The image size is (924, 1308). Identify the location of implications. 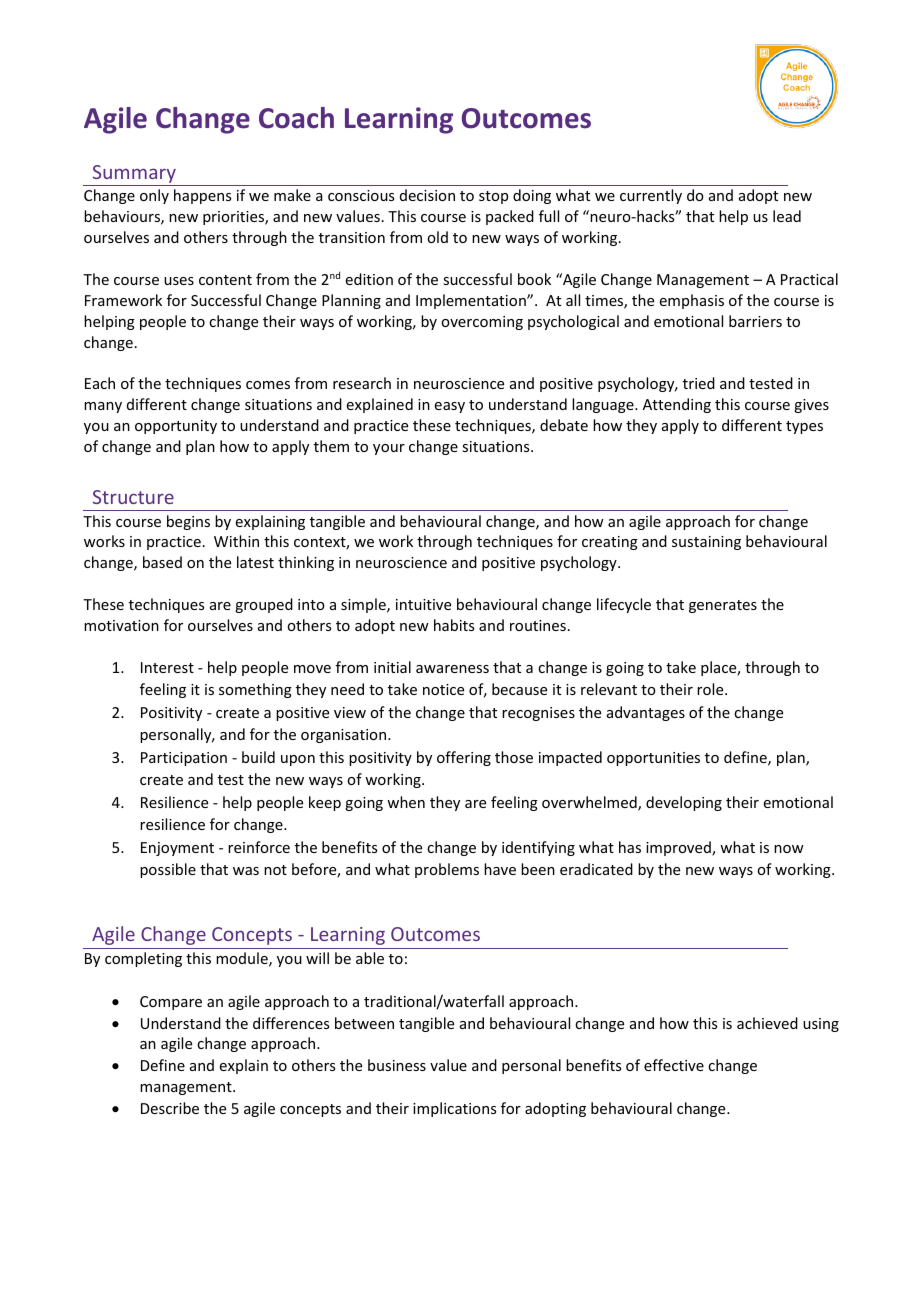
(454, 1109).
